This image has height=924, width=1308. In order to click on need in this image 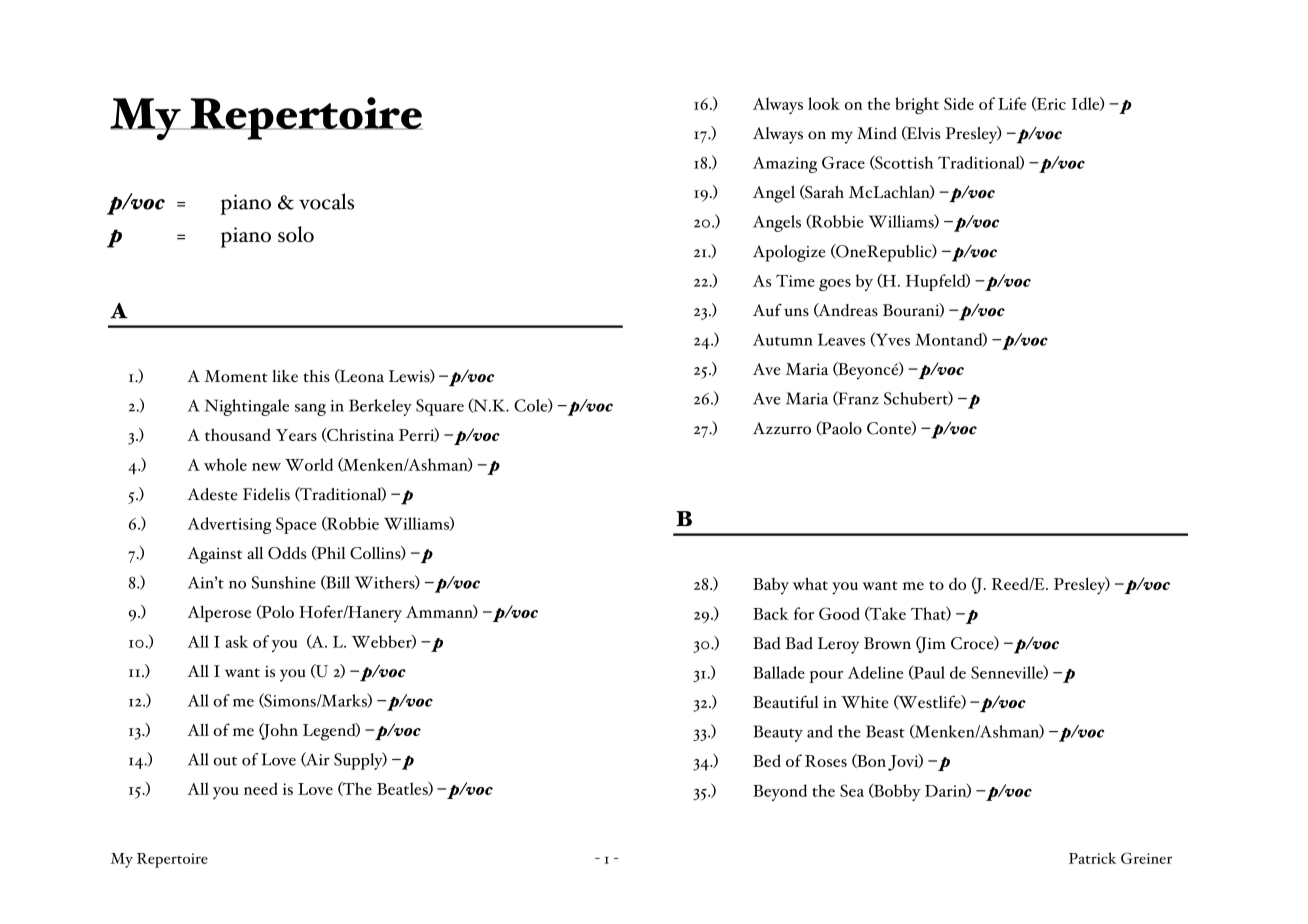, I will do `click(261, 788)`.
